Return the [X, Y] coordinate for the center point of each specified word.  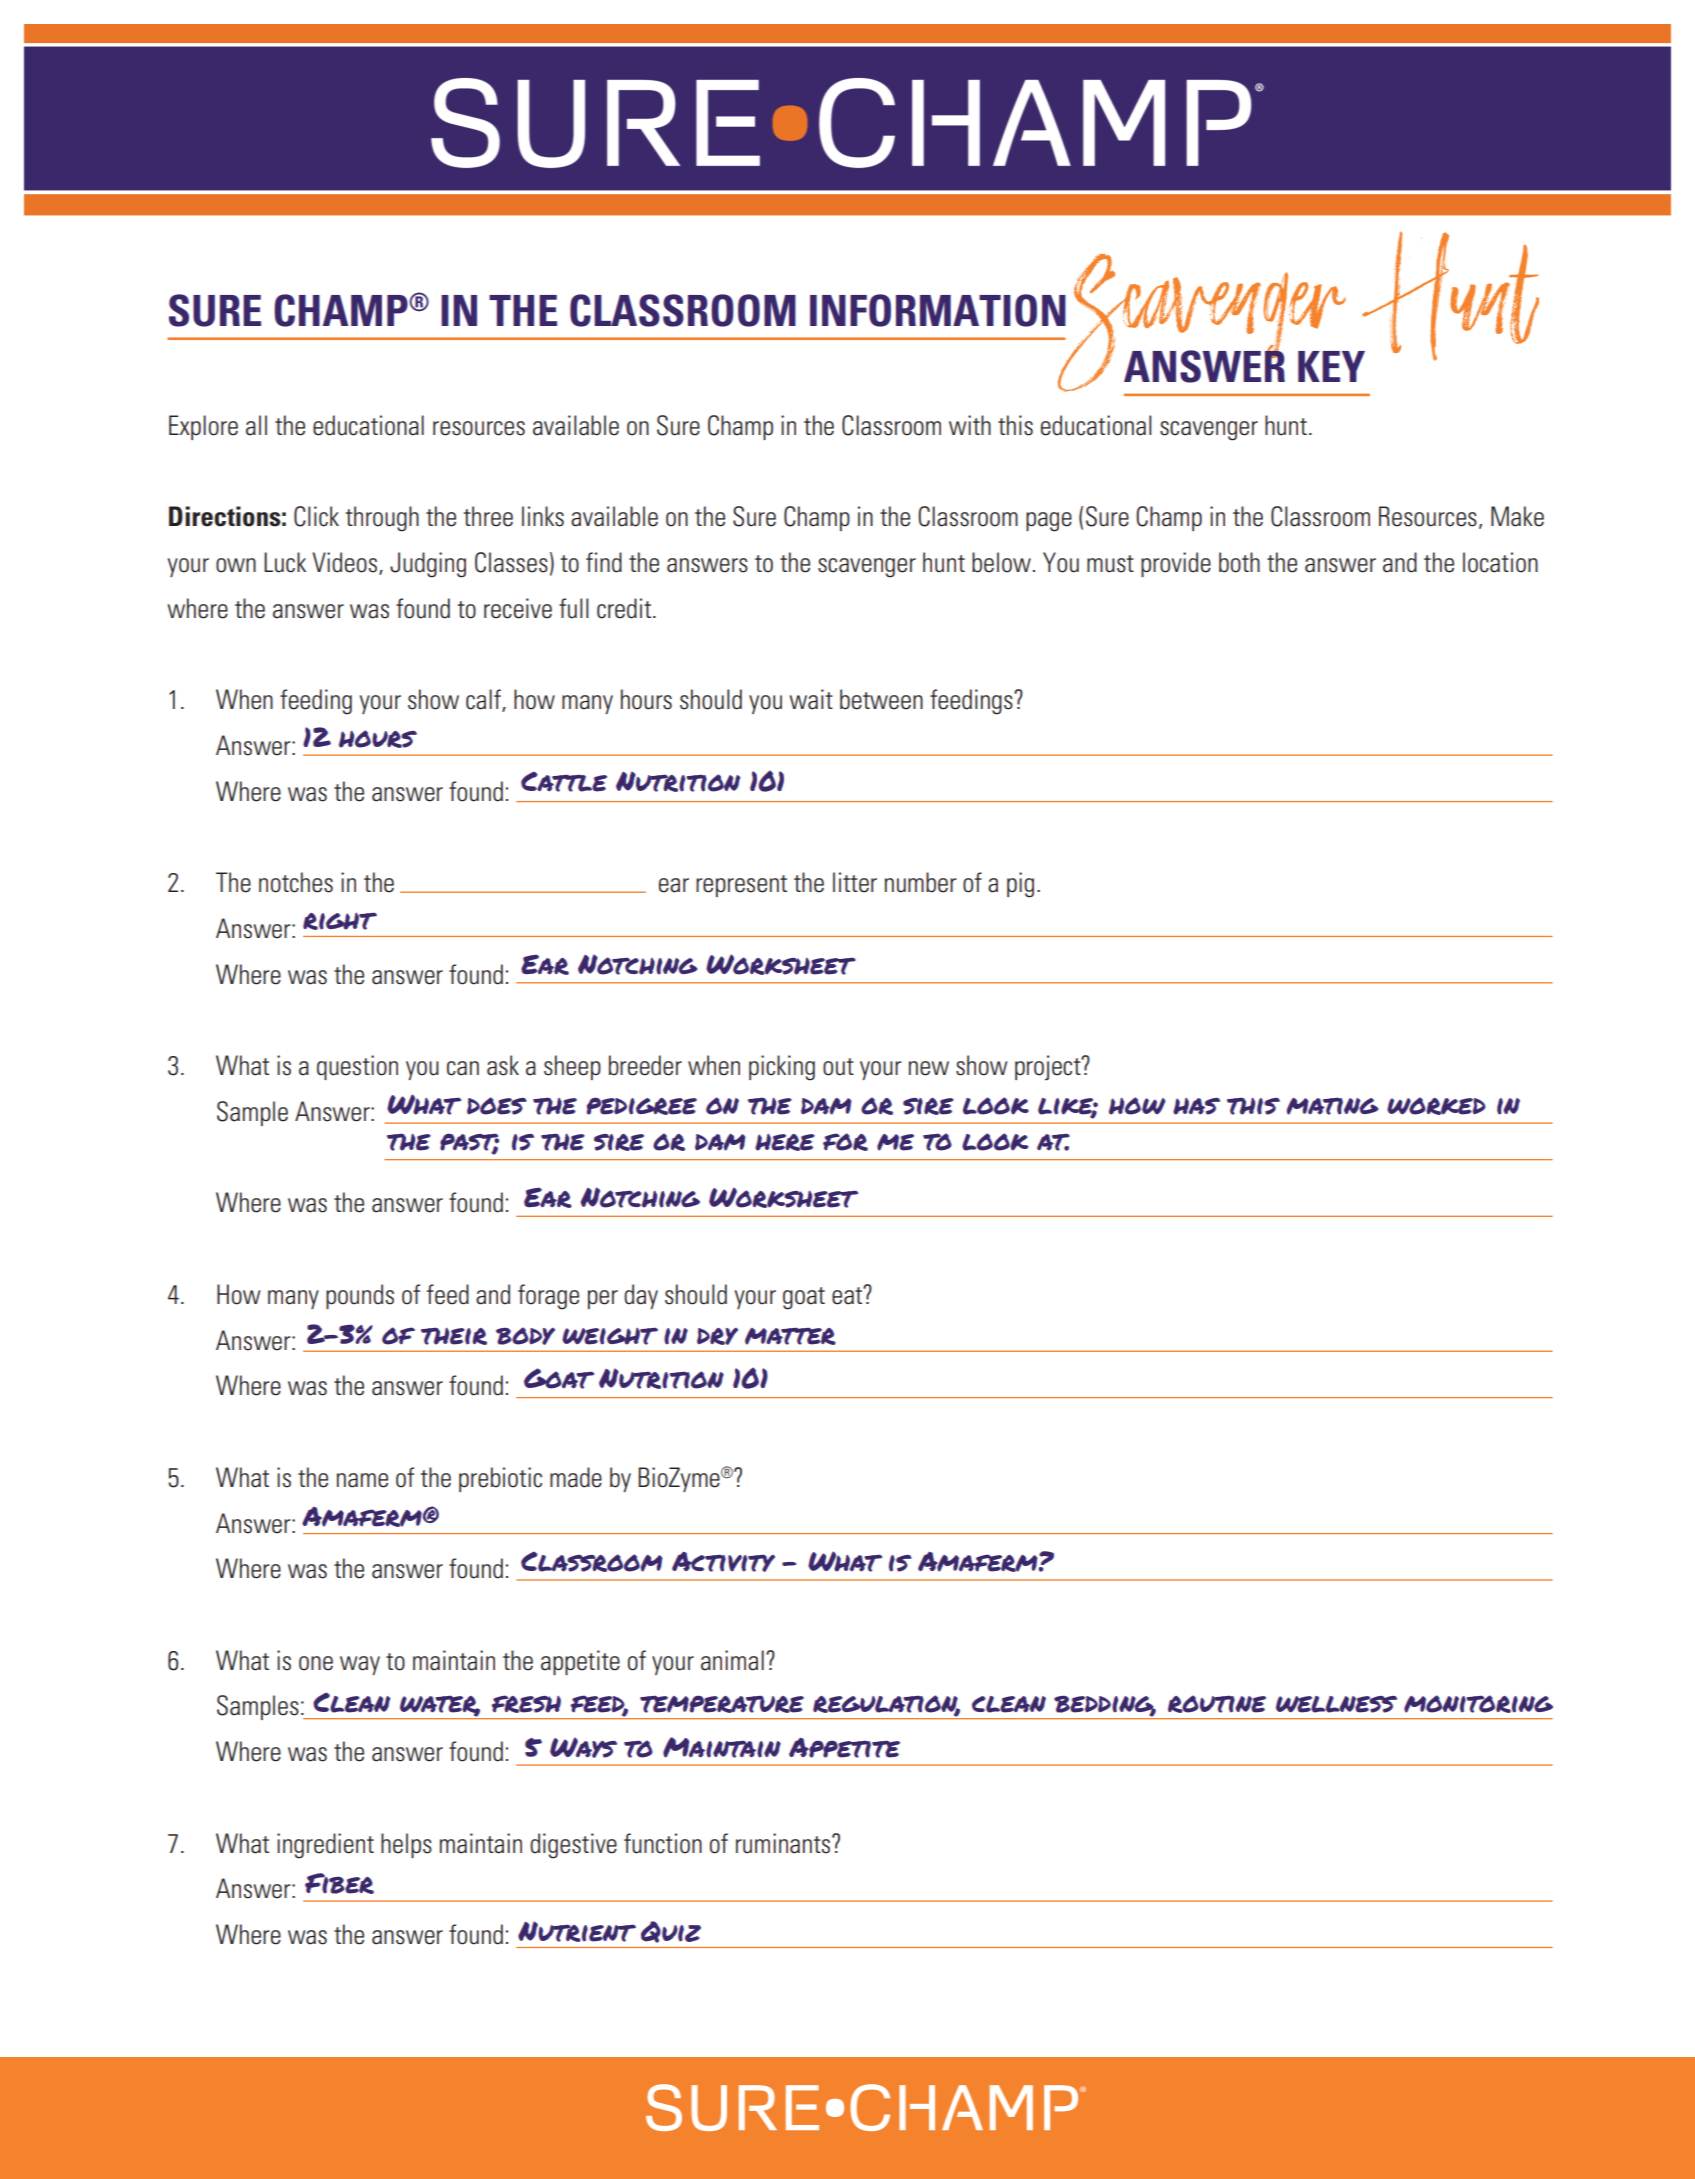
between [881, 699]
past [469, 1143]
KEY [1331, 366]
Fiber [339, 1883]
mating [1333, 1106]
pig [1020, 885]
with [970, 425]
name [362, 1480]
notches [296, 882]
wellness [1336, 1704]
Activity [723, 1562]
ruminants [784, 1843]
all [256, 425]
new [929, 1068]
